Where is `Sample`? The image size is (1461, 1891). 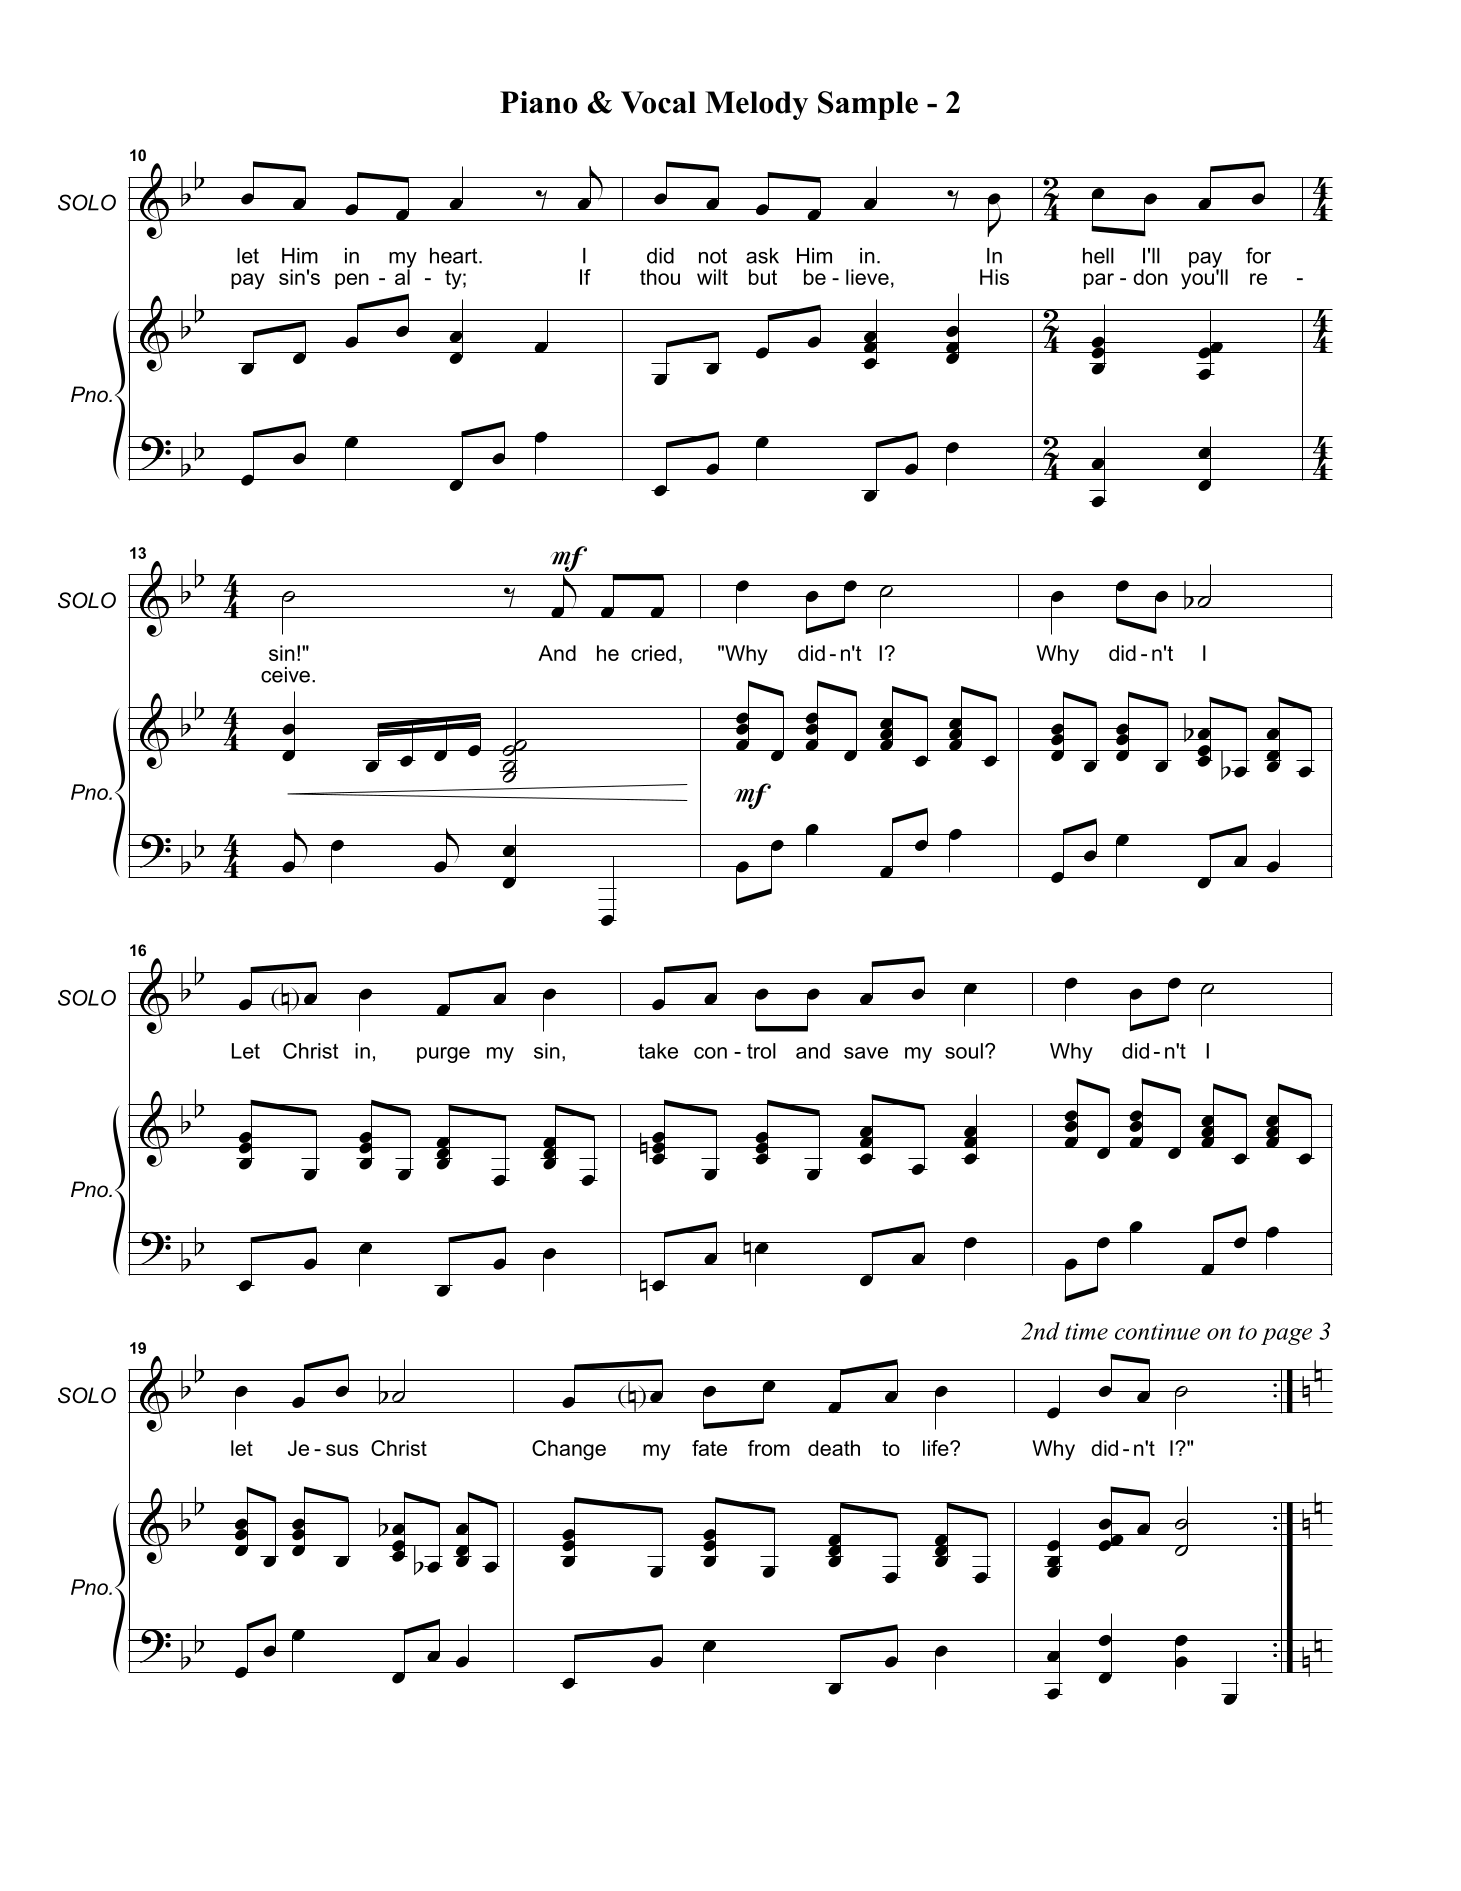 Sample is located at coordinates (868, 105).
